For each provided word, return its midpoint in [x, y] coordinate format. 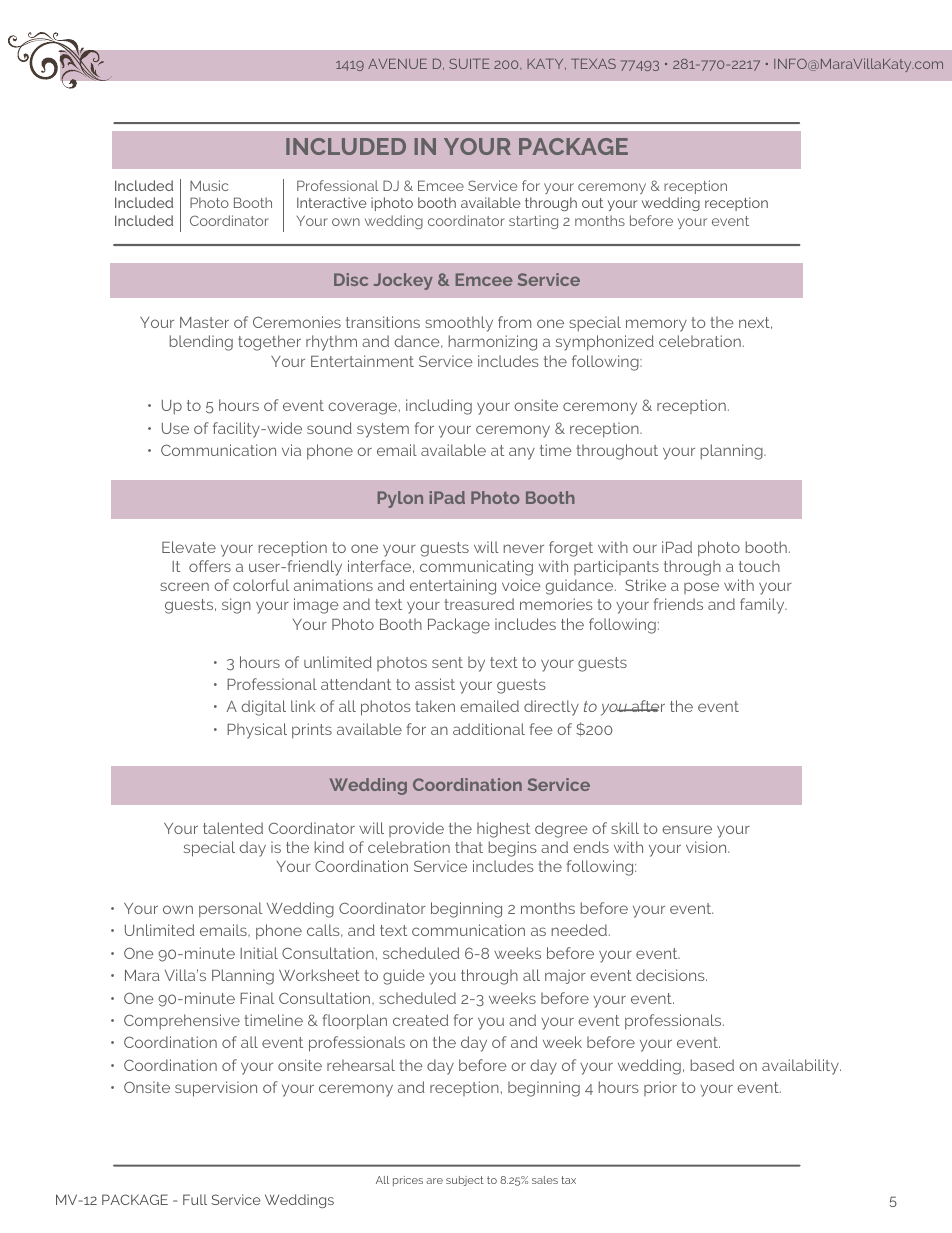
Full [195, 1199]
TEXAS [593, 64]
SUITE [469, 64]
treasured [479, 604]
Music [209, 185]
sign [236, 606]
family [763, 606]
